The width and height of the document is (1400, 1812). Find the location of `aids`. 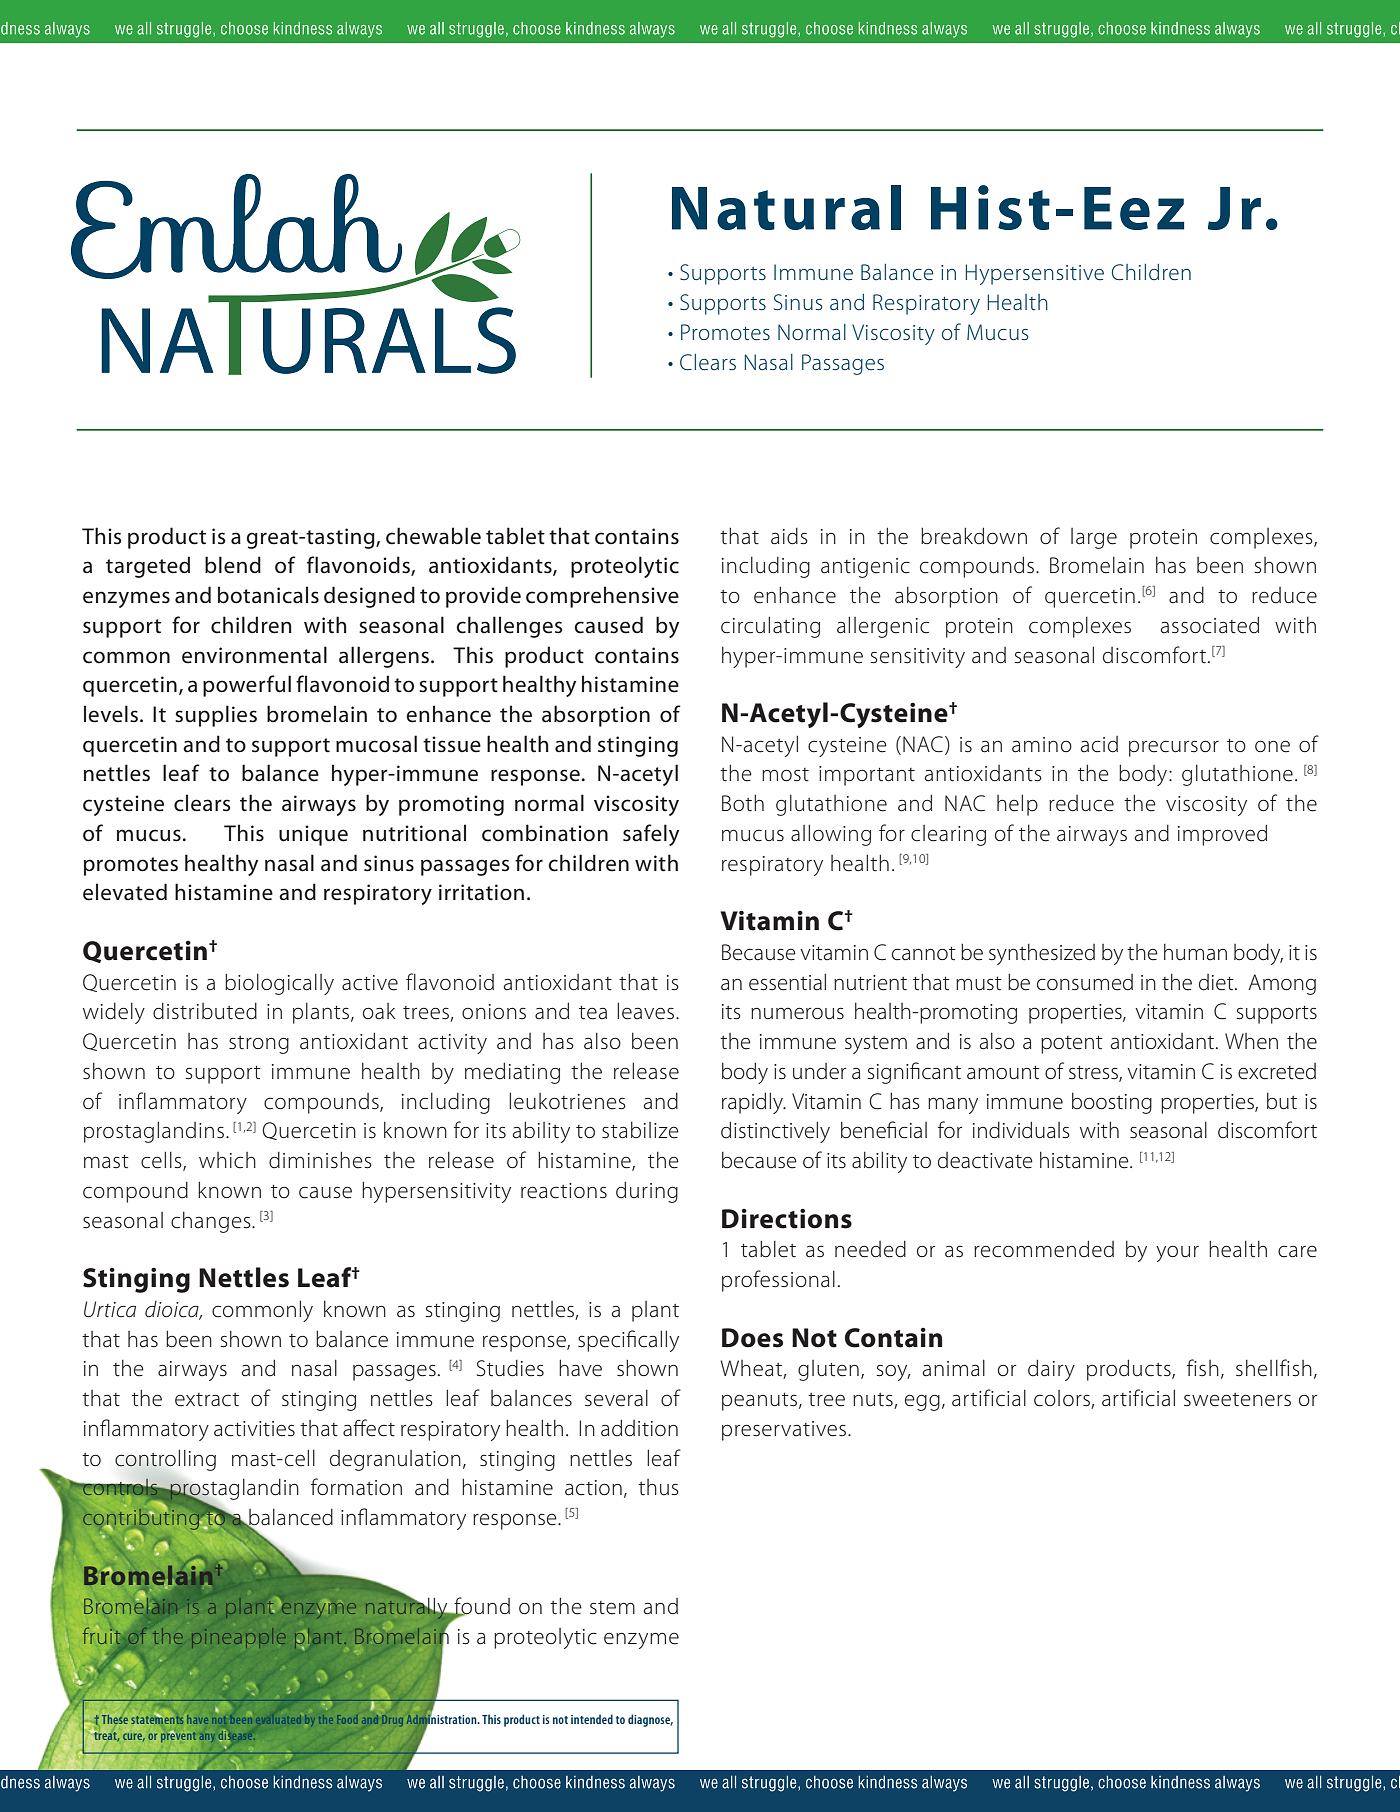

aids is located at coordinates (789, 536).
